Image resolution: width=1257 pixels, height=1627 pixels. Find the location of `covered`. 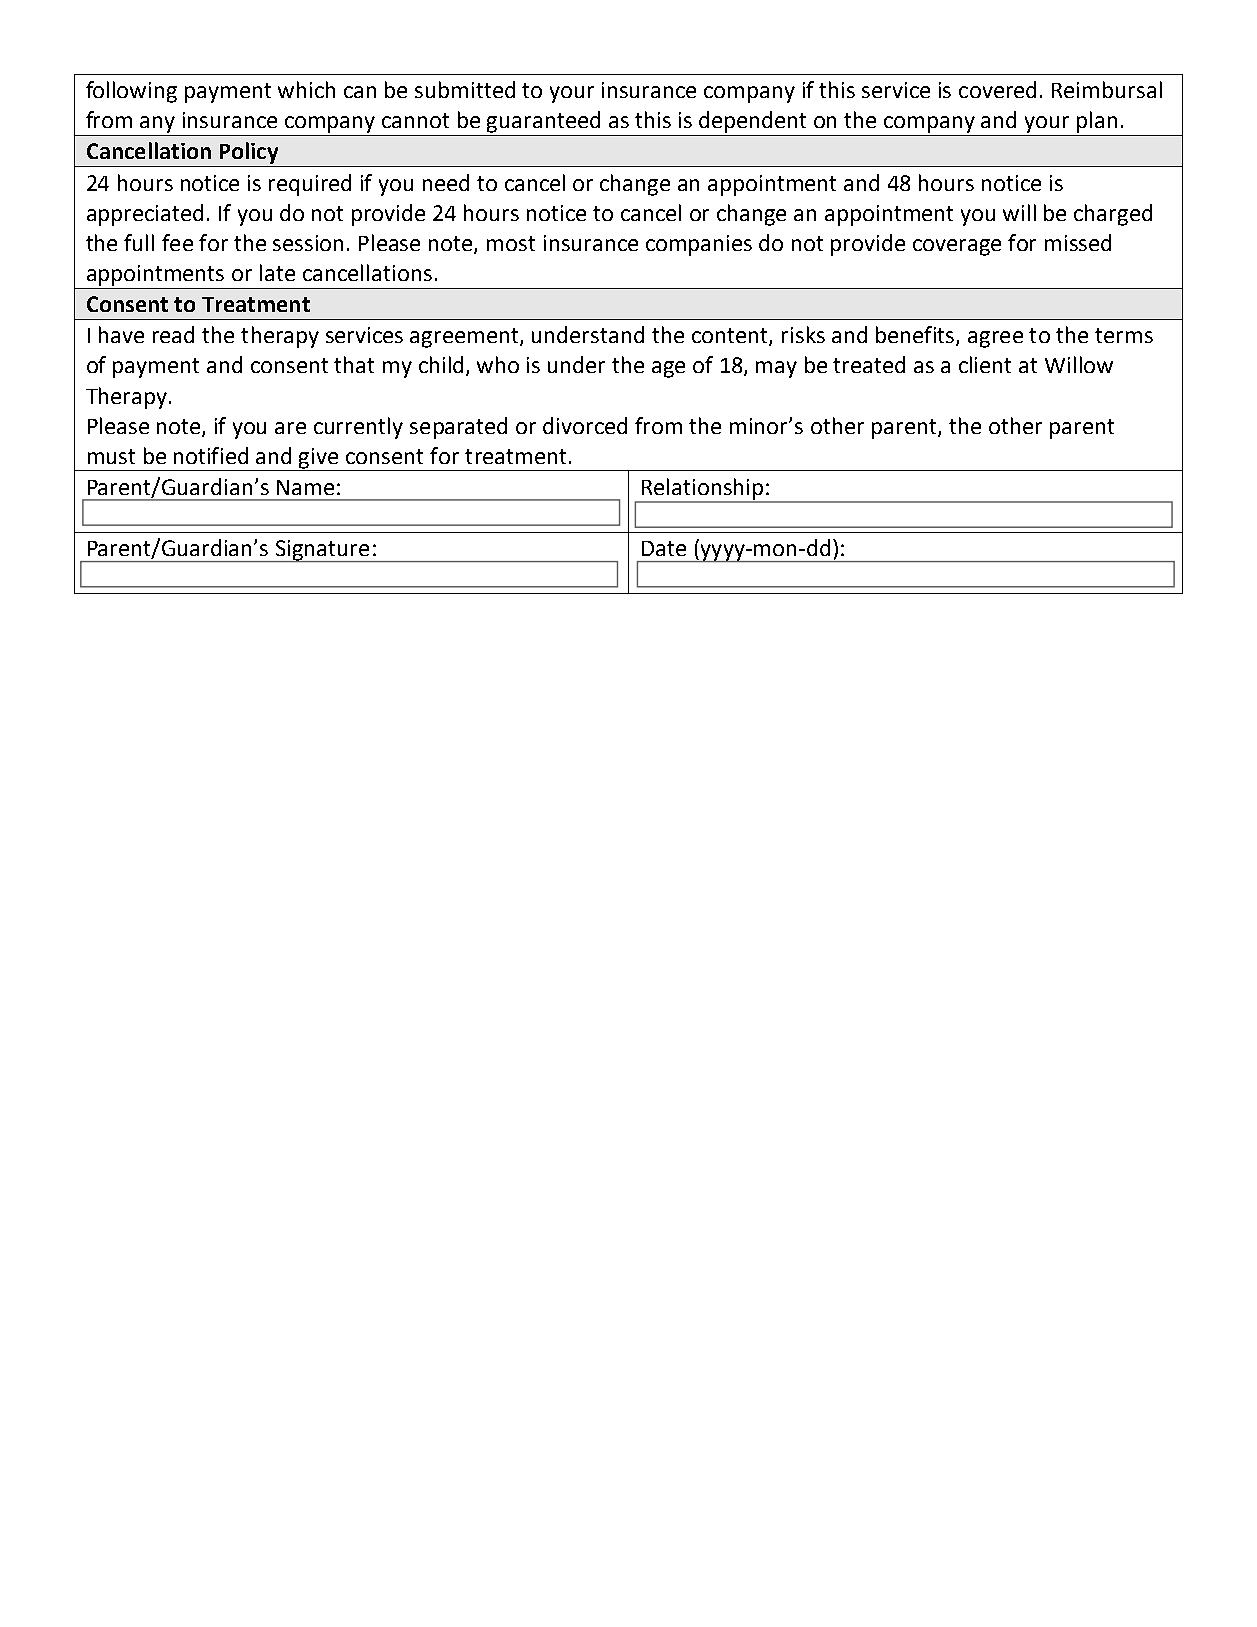

covered is located at coordinates (997, 89).
